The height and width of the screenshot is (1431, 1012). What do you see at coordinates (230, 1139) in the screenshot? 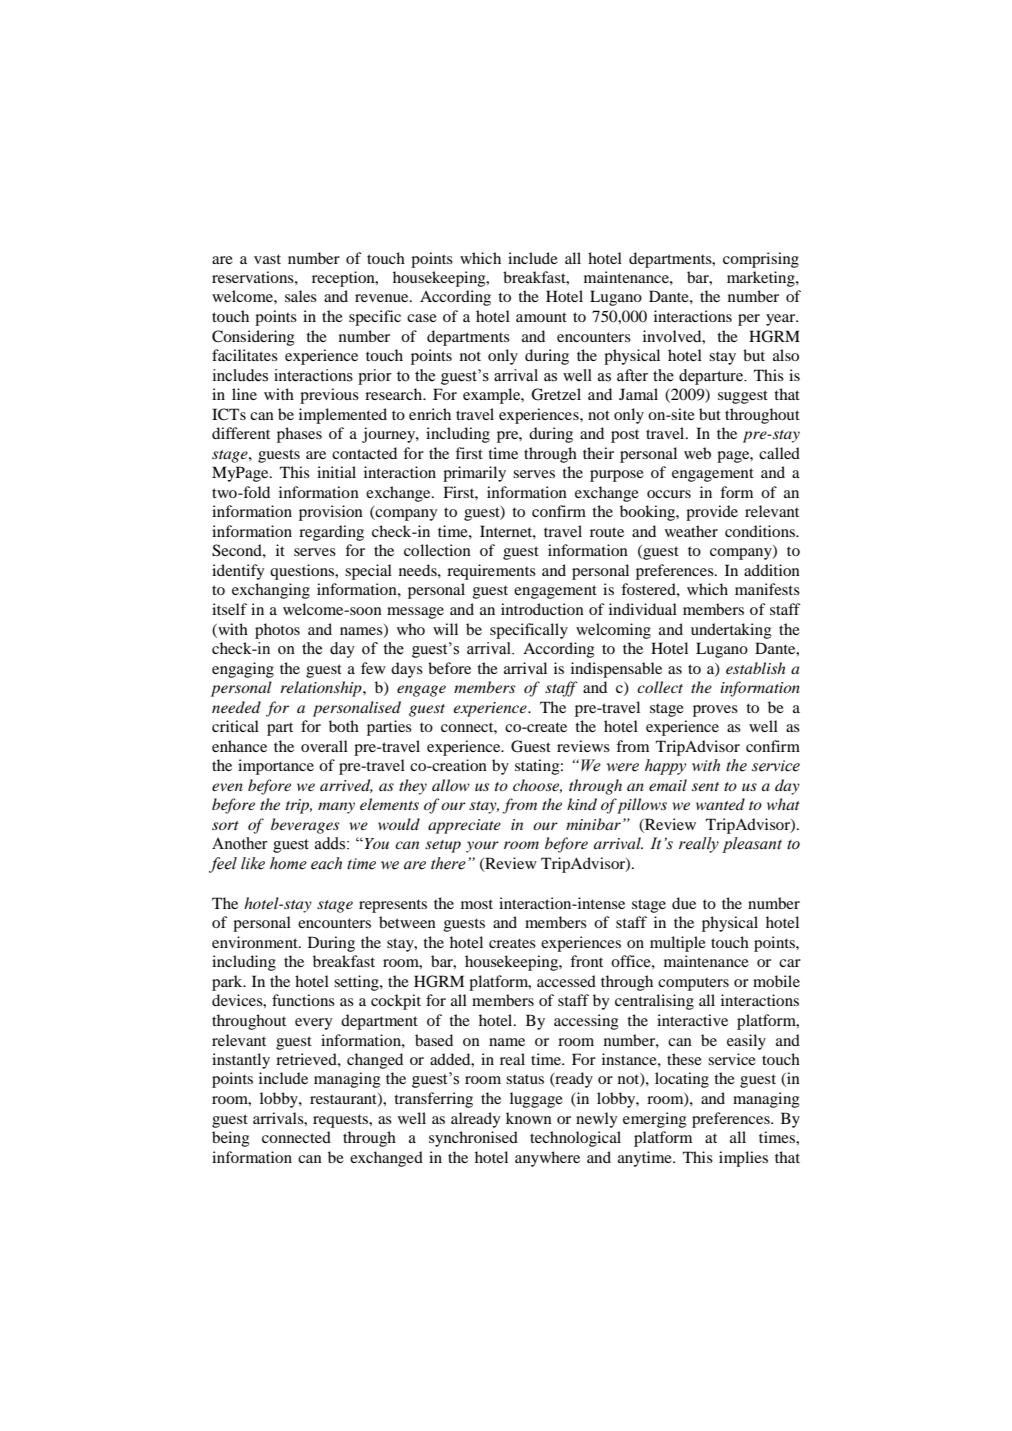
I see `being` at bounding box center [230, 1139].
